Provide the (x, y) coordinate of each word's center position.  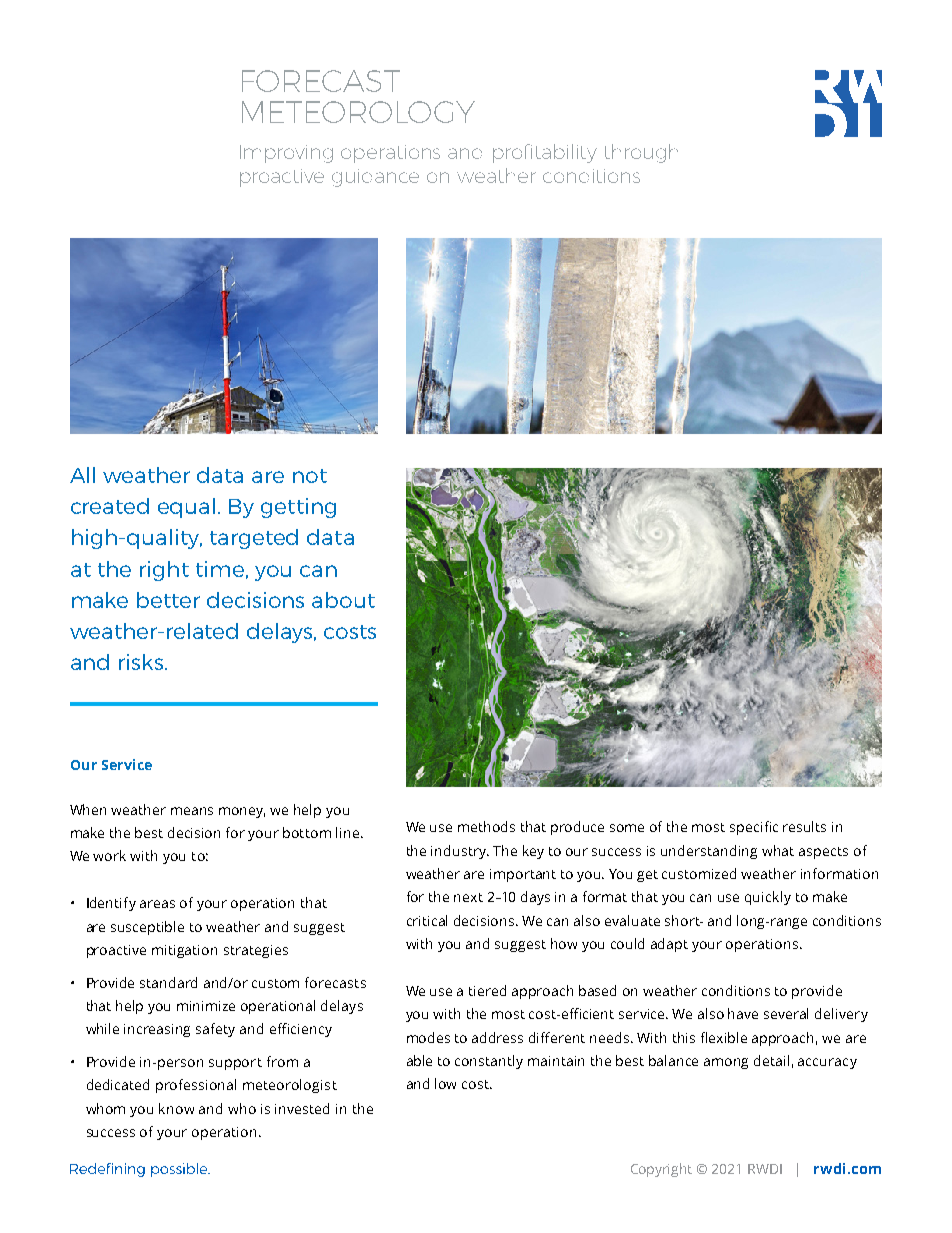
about (343, 600)
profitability (545, 153)
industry (460, 852)
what (778, 850)
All (82, 475)
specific (754, 828)
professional (196, 1086)
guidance (375, 178)
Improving (286, 154)
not (310, 476)
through (641, 153)
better (168, 600)
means (192, 811)
